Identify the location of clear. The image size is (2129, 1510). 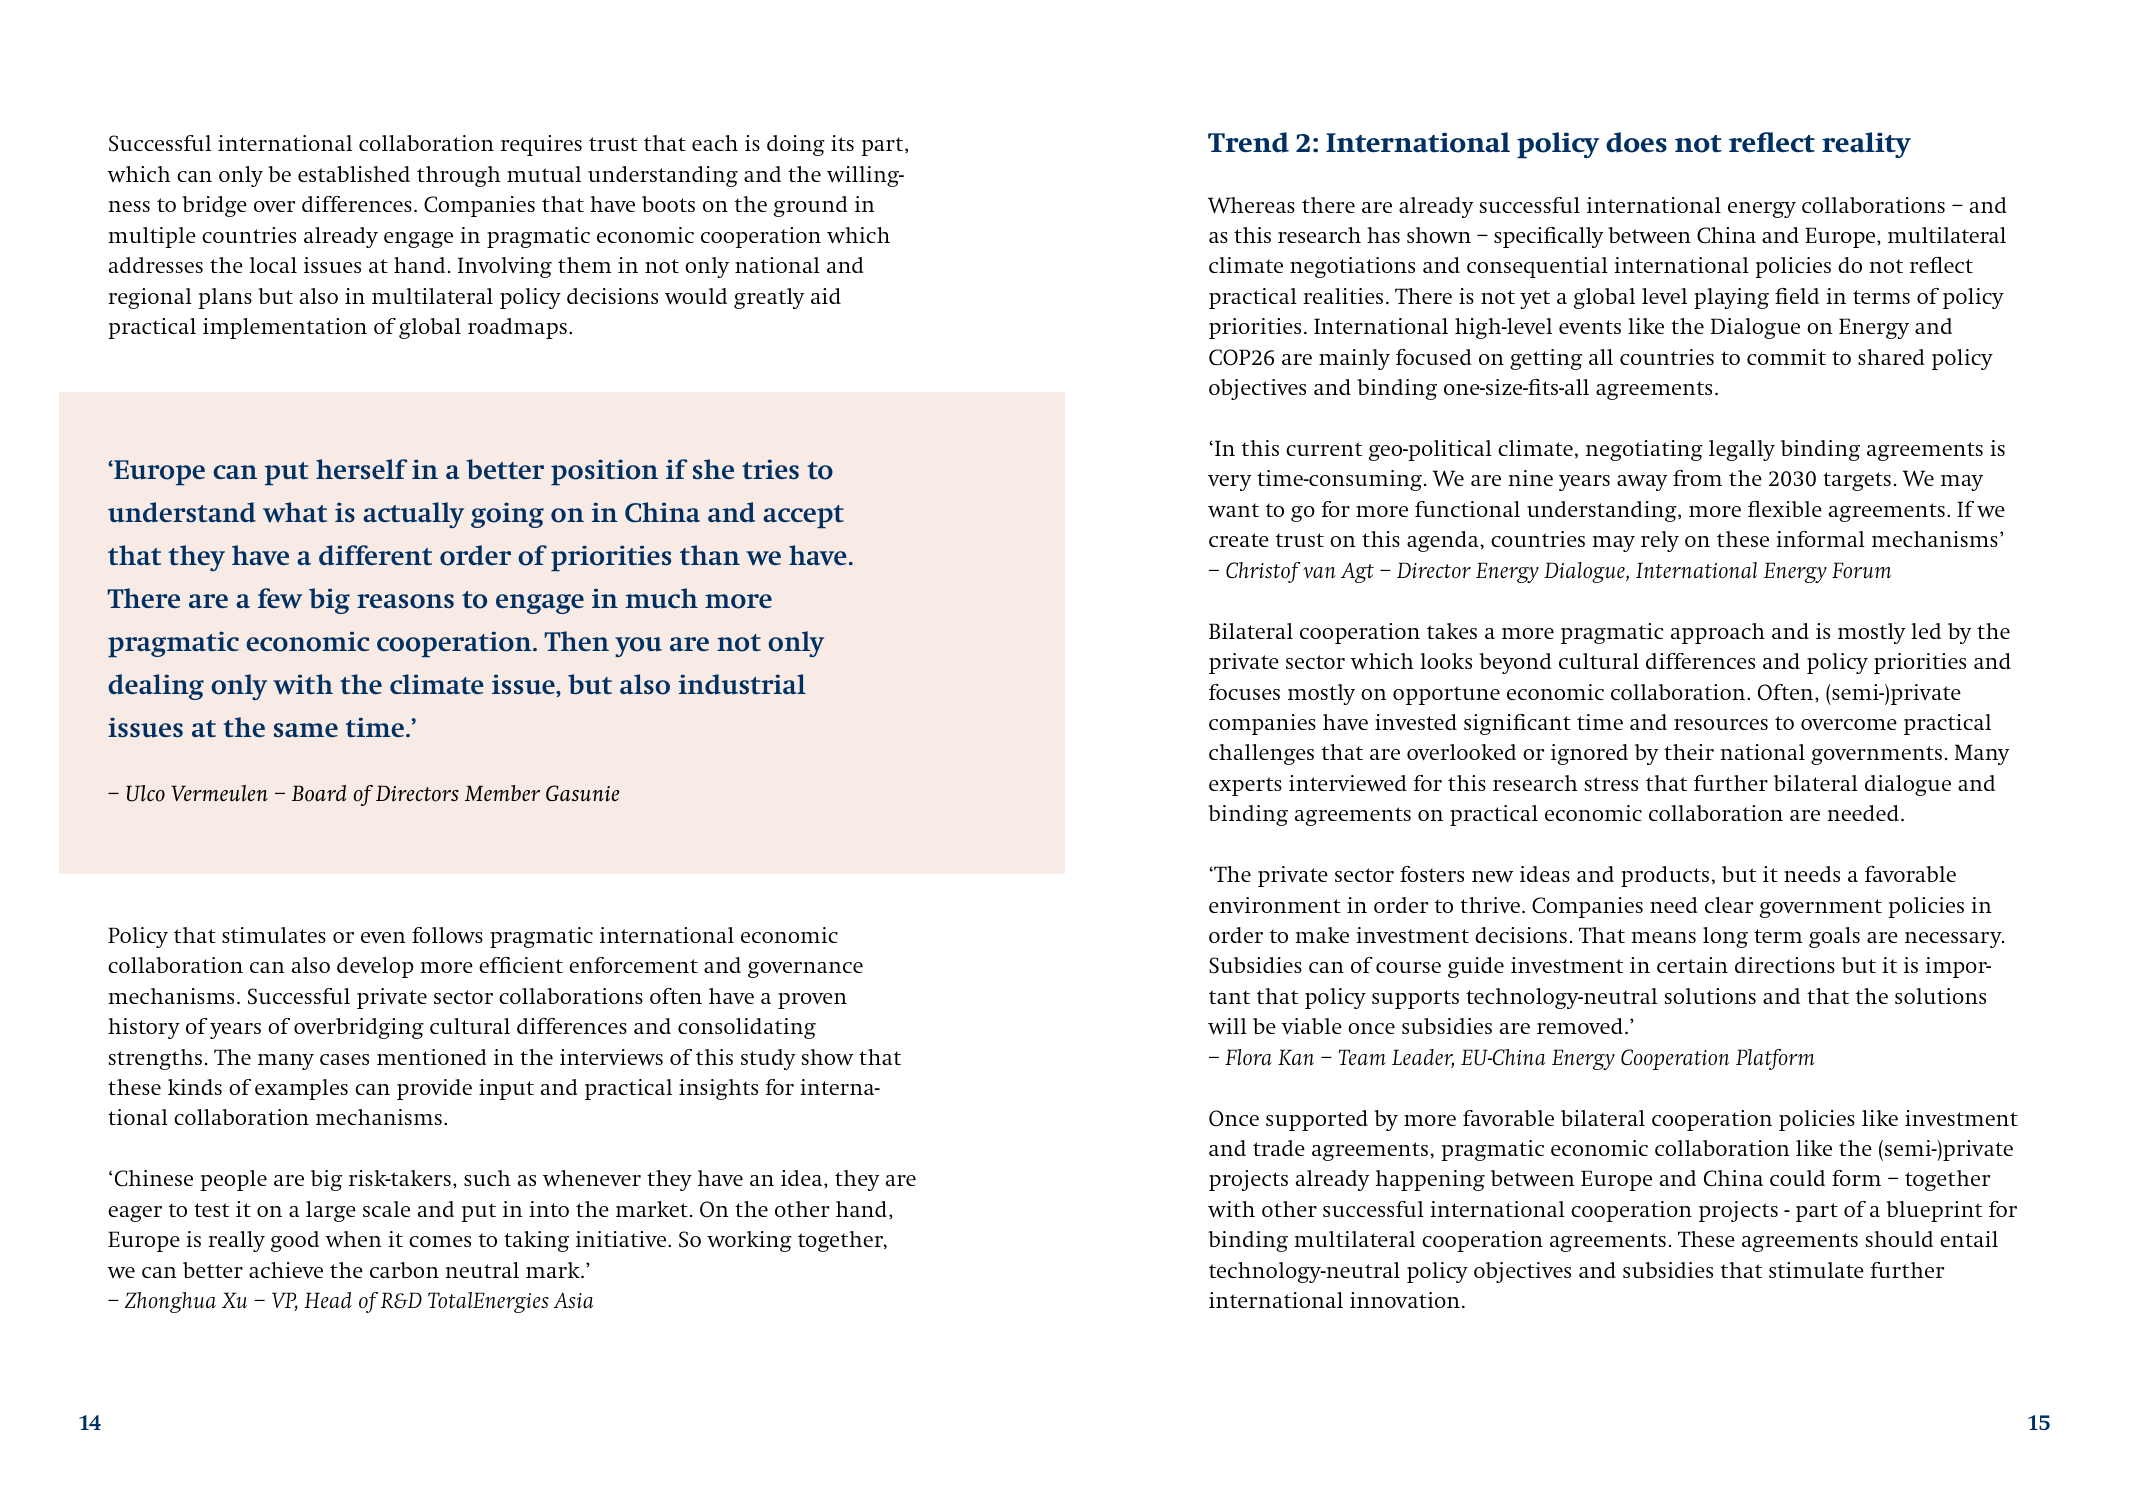
(1729, 905).
